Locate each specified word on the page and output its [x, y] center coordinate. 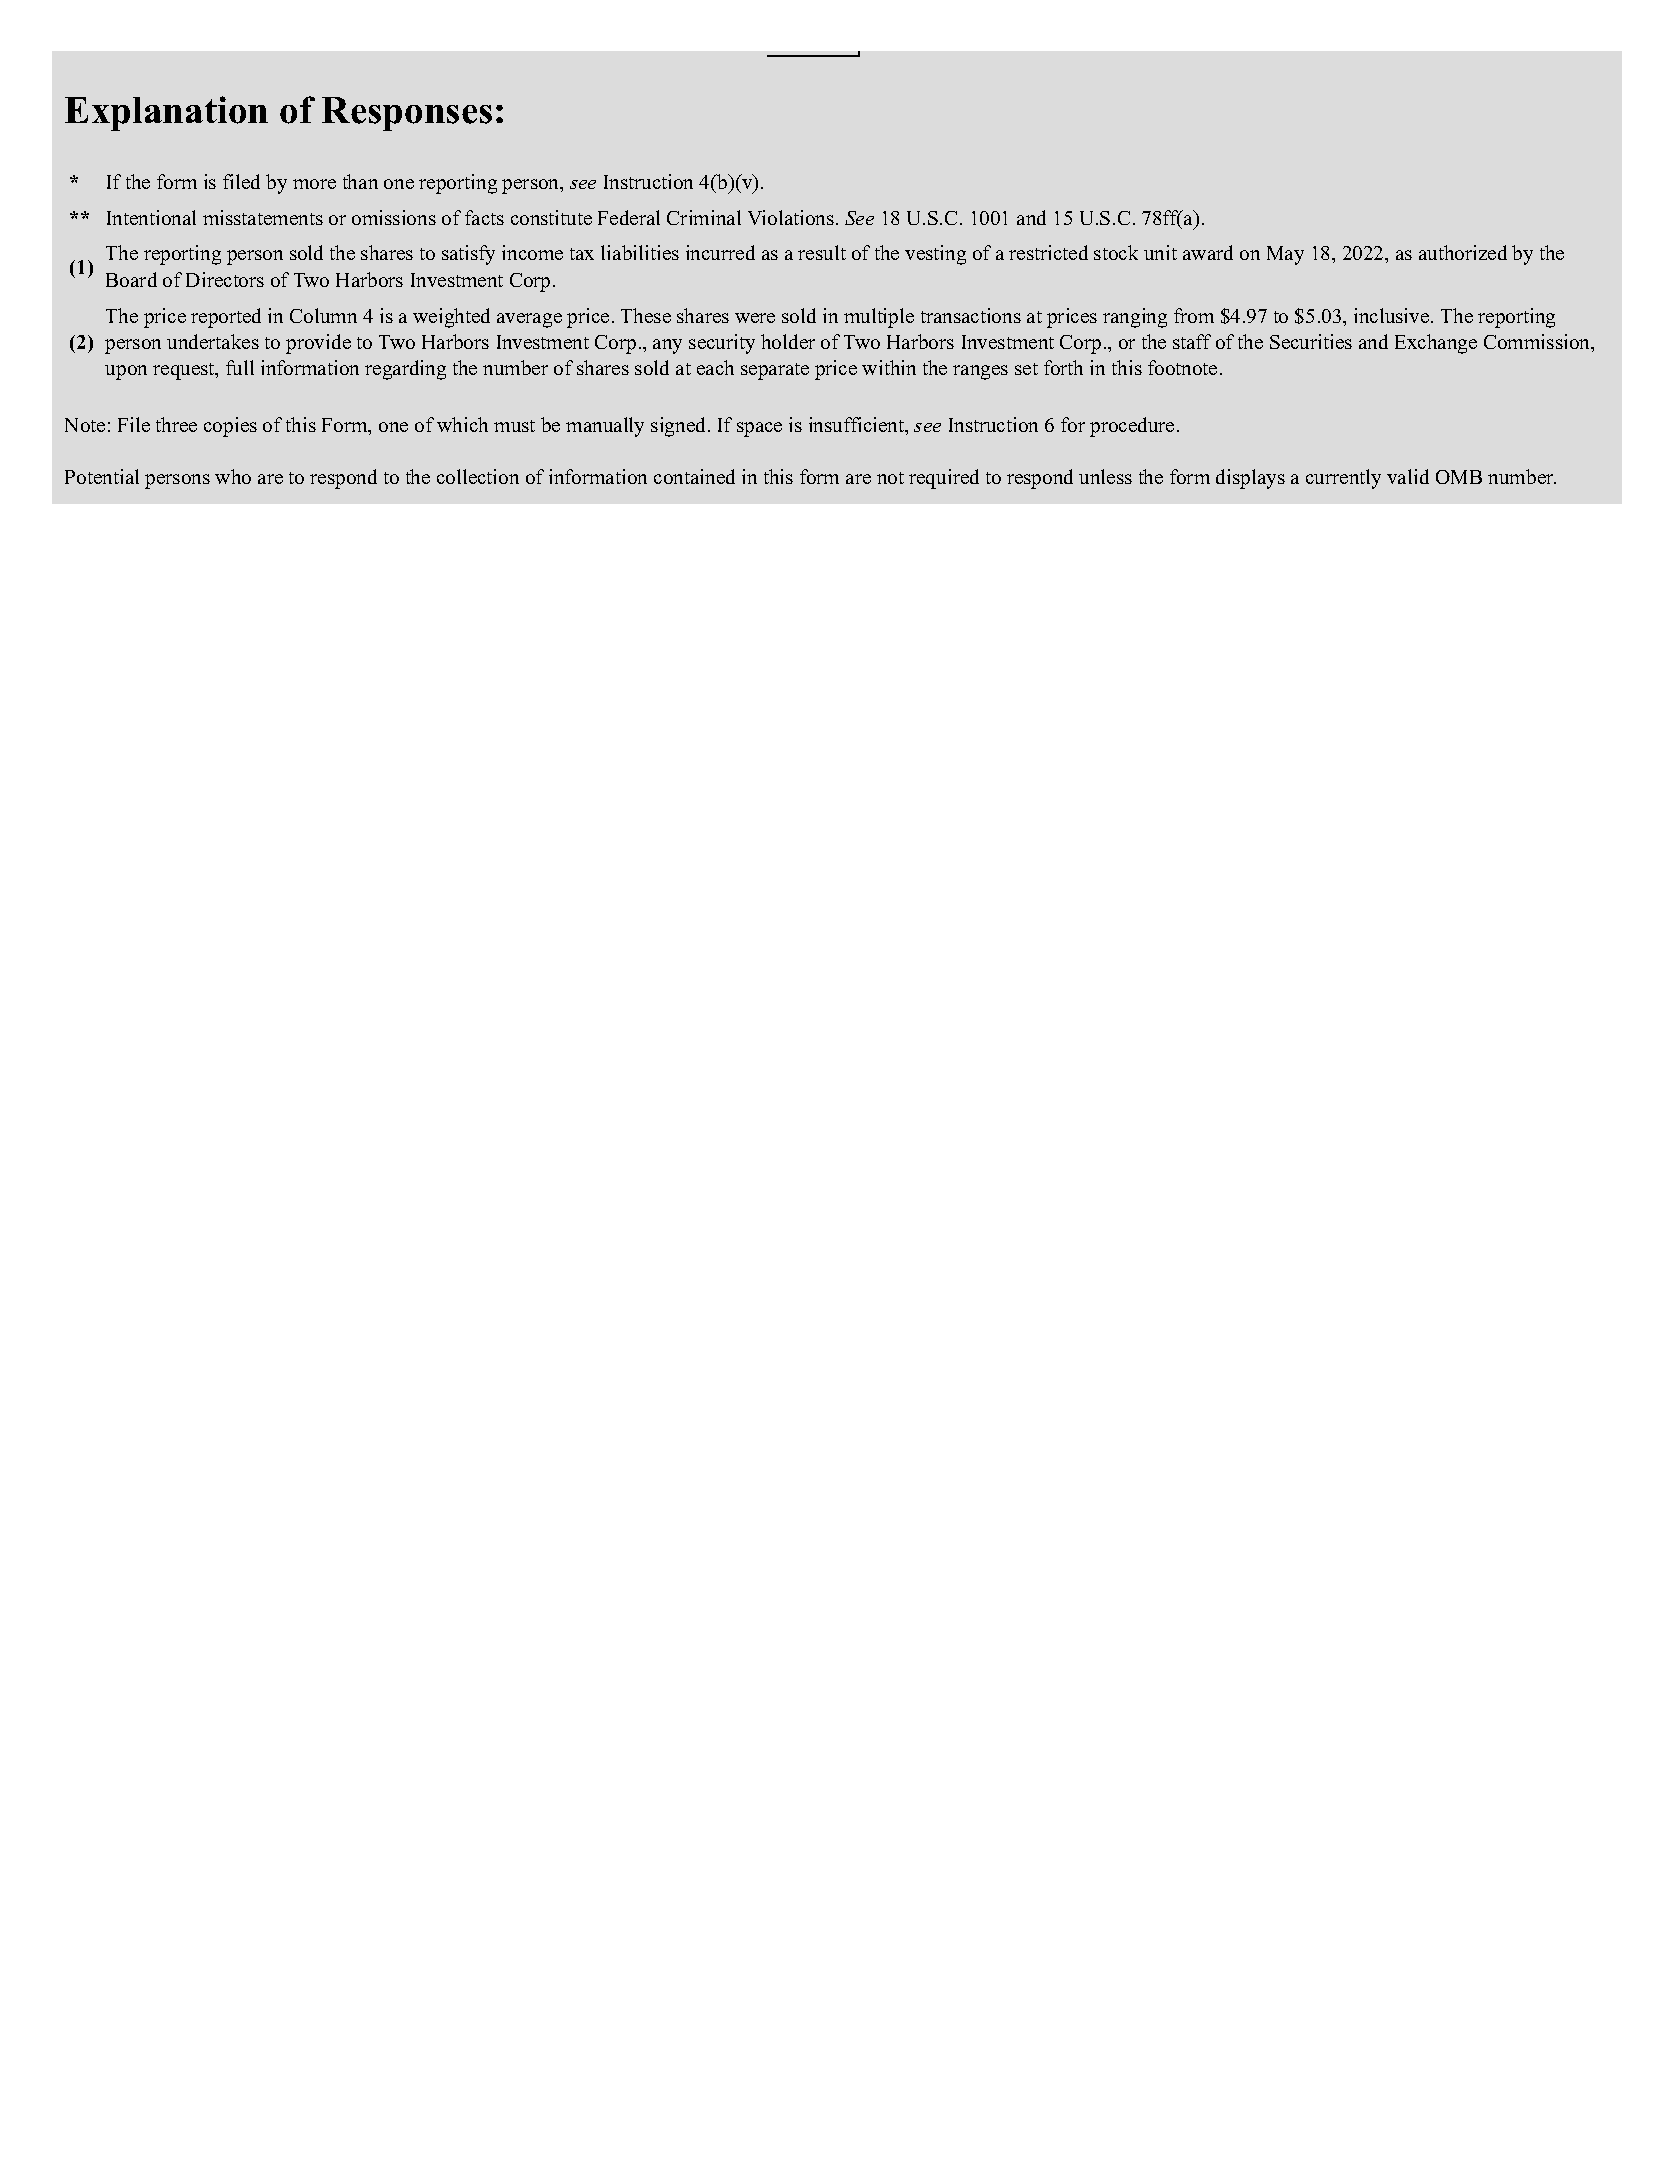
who [233, 476]
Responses [407, 114]
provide [318, 344]
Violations [791, 217]
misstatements [263, 217]
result [822, 252]
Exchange [1436, 344]
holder [788, 341]
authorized [1463, 252]
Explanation [166, 113]
